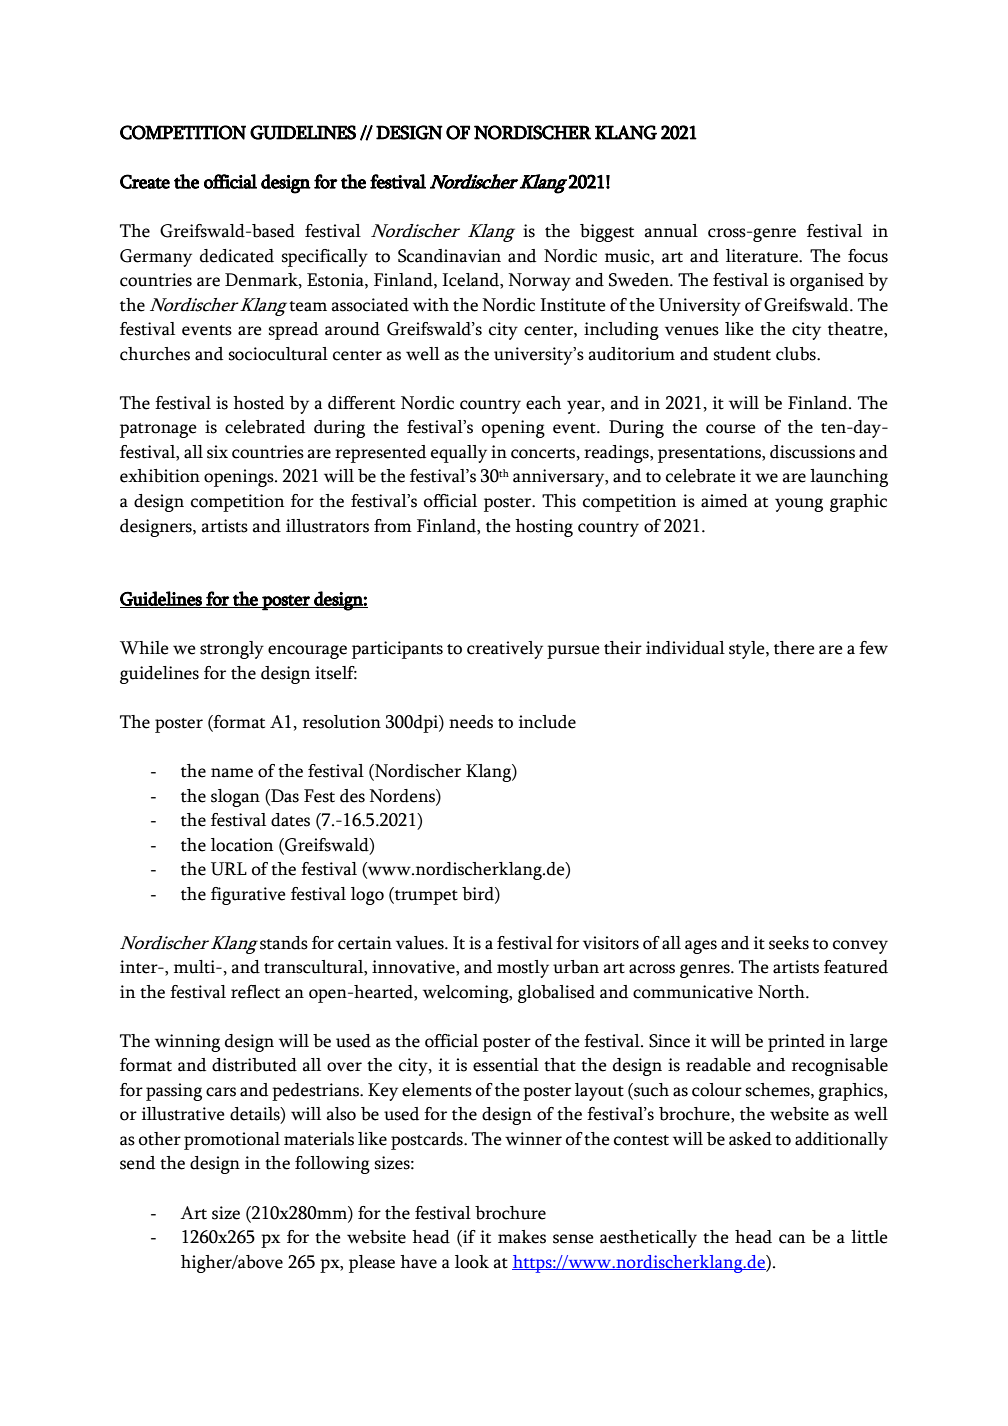  Describe the element at coordinates (794, 648) in the screenshot. I see `there` at that location.
